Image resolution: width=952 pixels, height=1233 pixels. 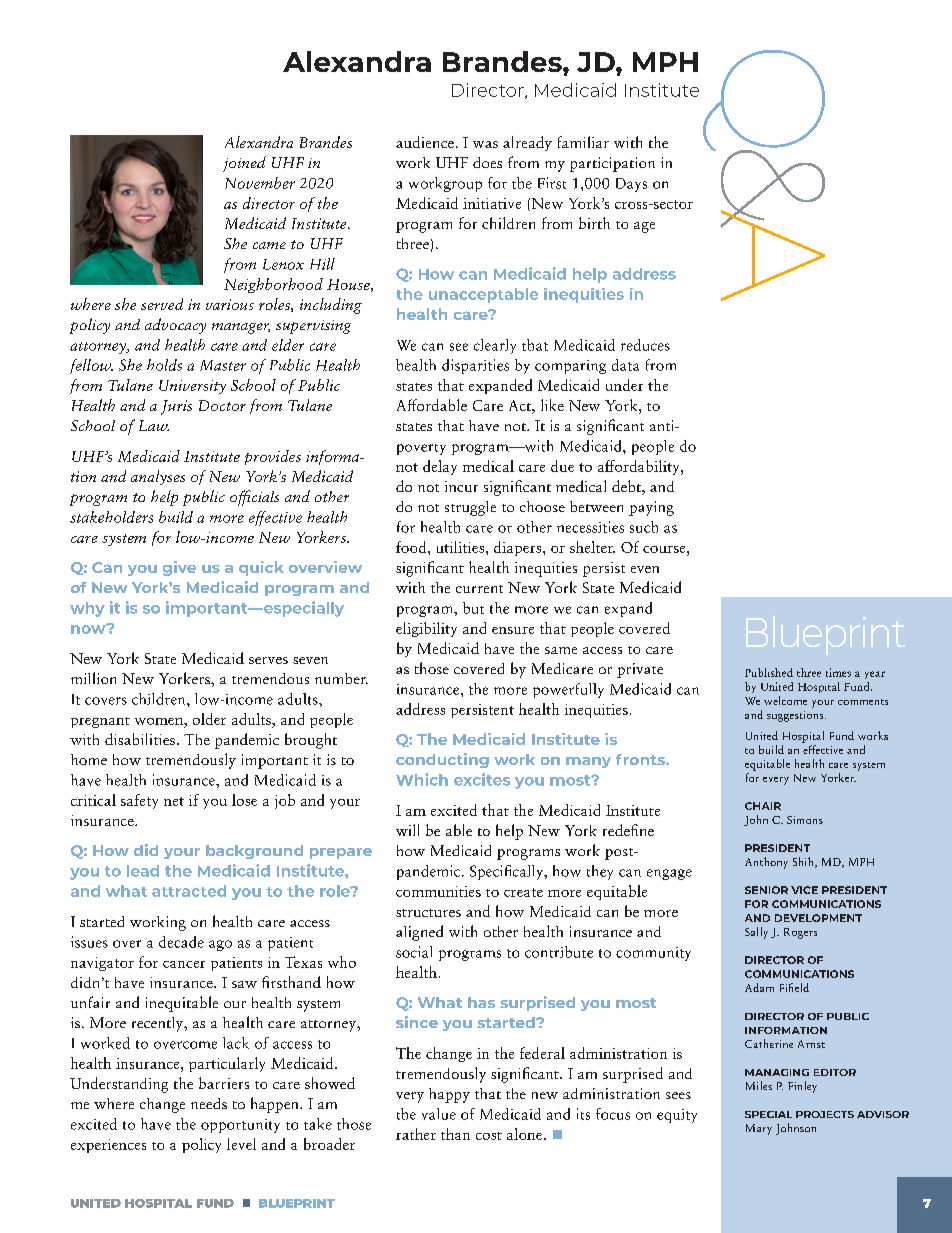 I want to click on does, so click(x=487, y=162).
